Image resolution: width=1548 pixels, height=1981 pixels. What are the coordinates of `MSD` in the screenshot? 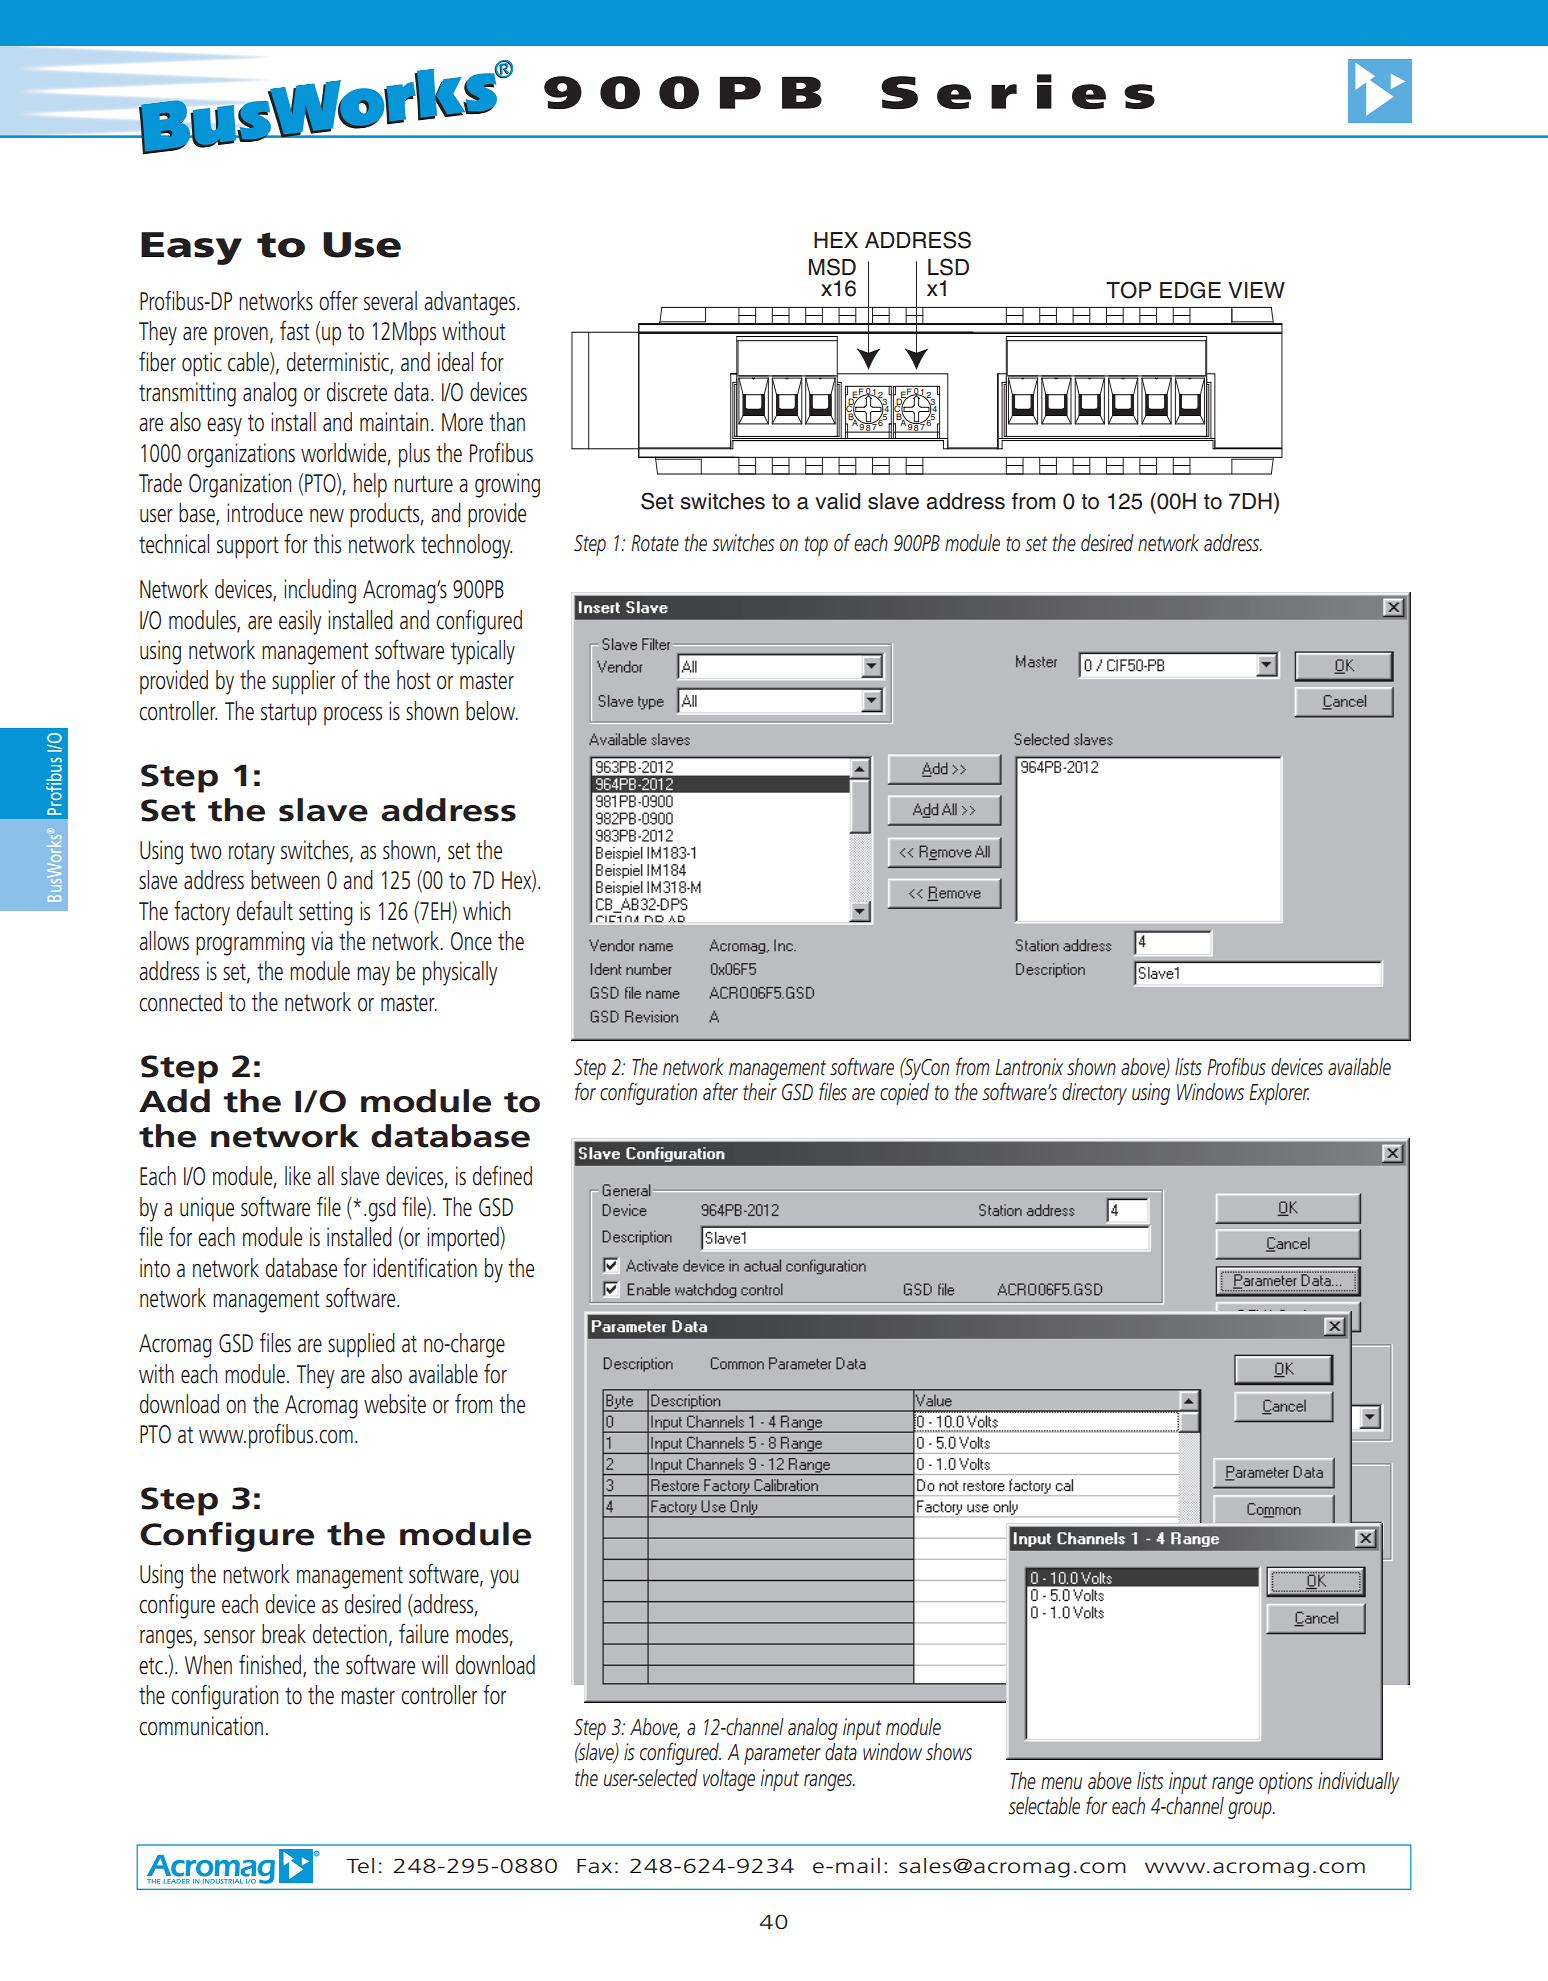 It's located at (832, 267).
